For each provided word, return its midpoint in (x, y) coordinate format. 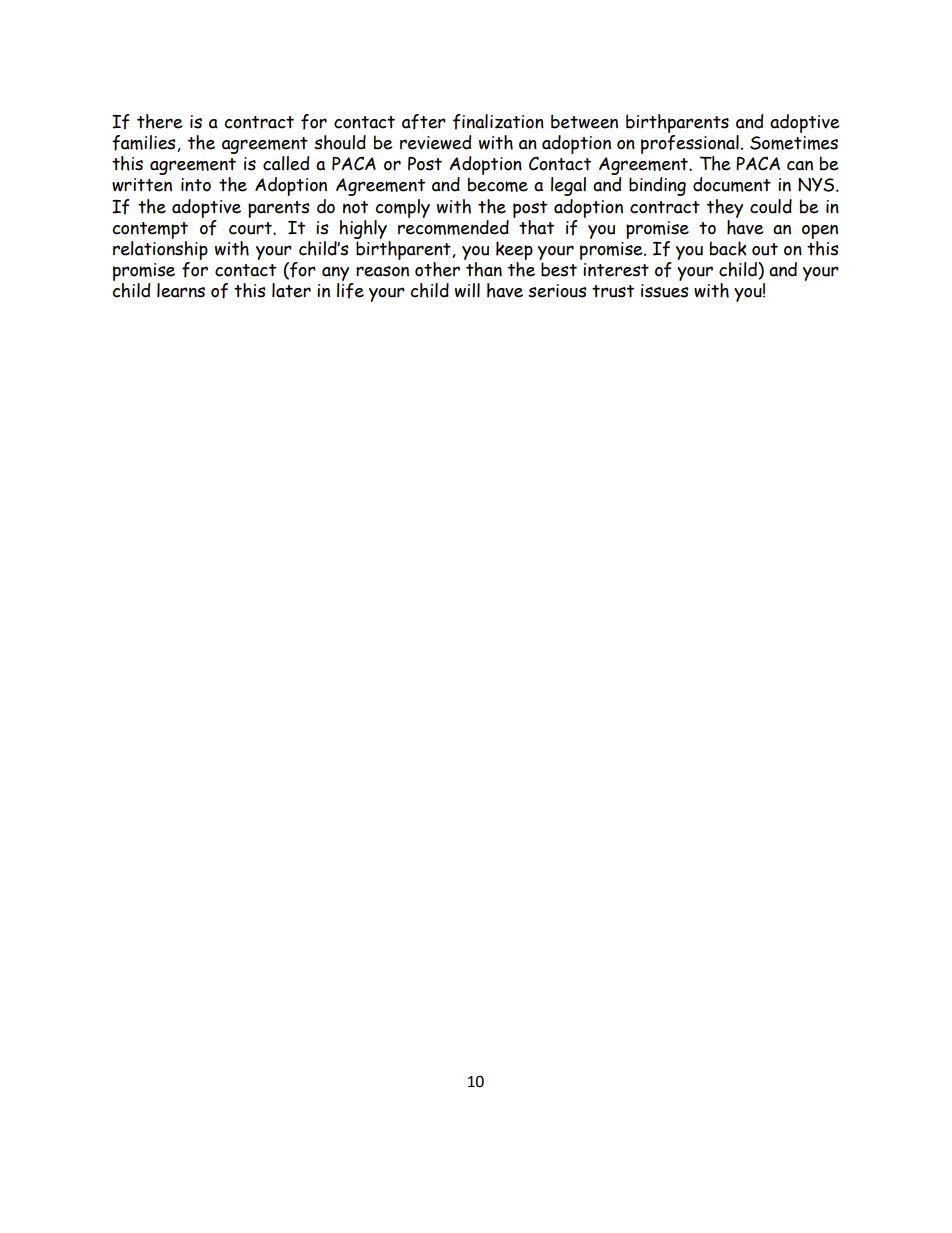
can (800, 165)
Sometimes (794, 143)
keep (514, 250)
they (725, 208)
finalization (498, 122)
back (728, 248)
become (498, 184)
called (286, 163)
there (160, 121)
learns (181, 290)
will (467, 290)
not (355, 207)
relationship (160, 249)
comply (402, 208)
